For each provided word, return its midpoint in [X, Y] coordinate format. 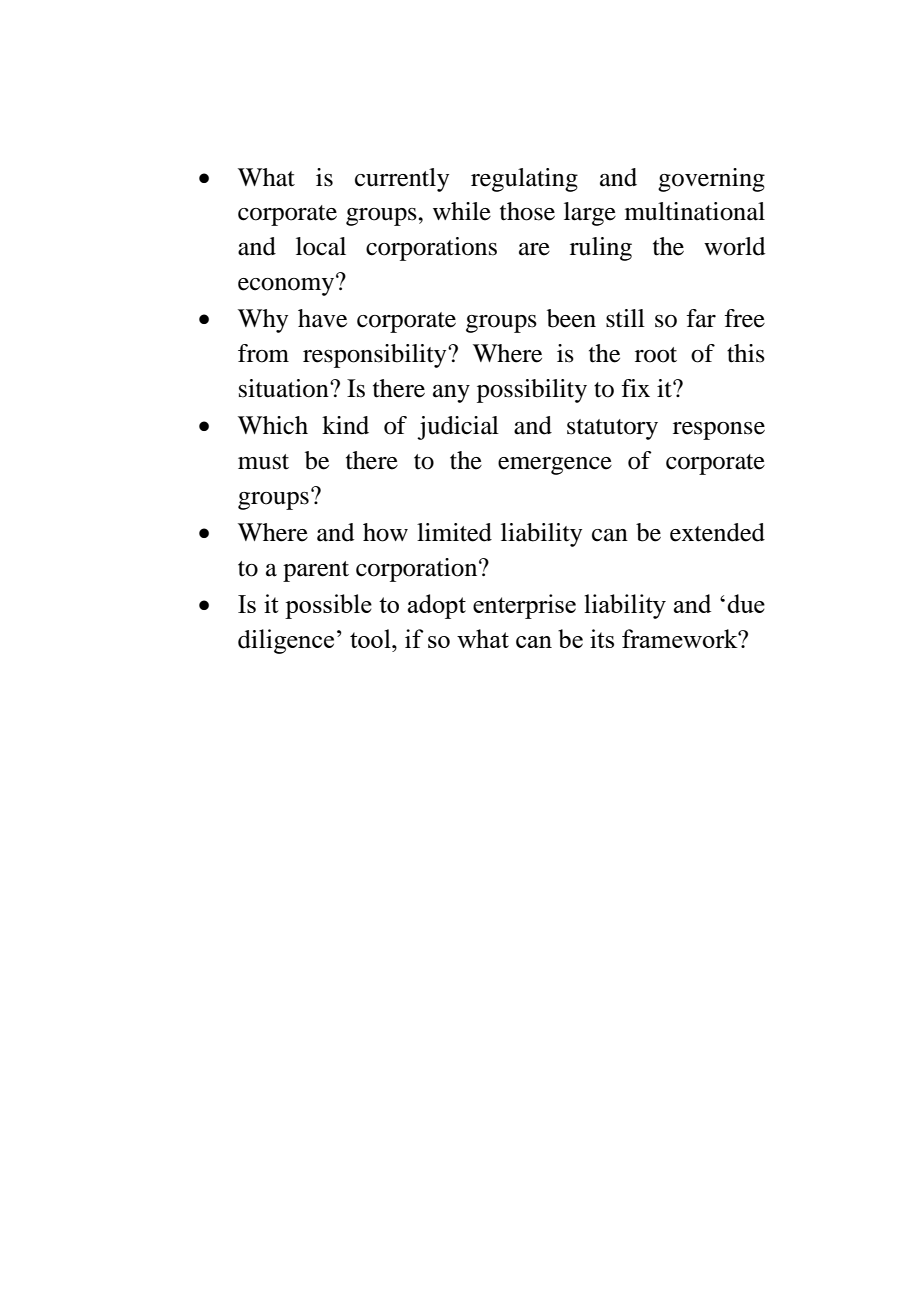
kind [345, 425]
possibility [532, 391]
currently [402, 180]
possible [328, 606]
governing [711, 180]
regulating [524, 180]
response [719, 431]
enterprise [524, 606]
